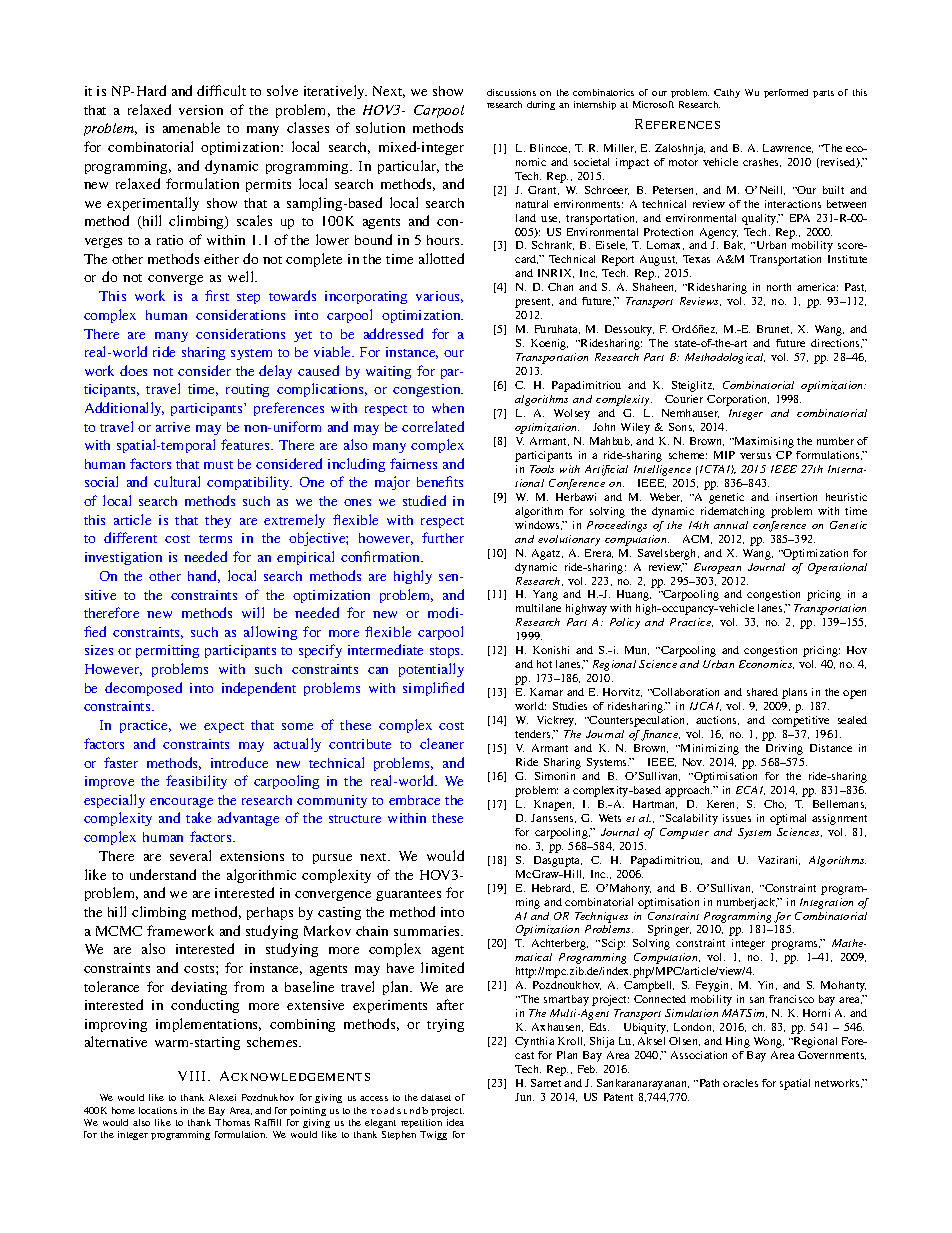 The height and width of the document is (1233, 952). What do you see at coordinates (788, 148) in the document?
I see `Lawrence` at bounding box center [788, 148].
